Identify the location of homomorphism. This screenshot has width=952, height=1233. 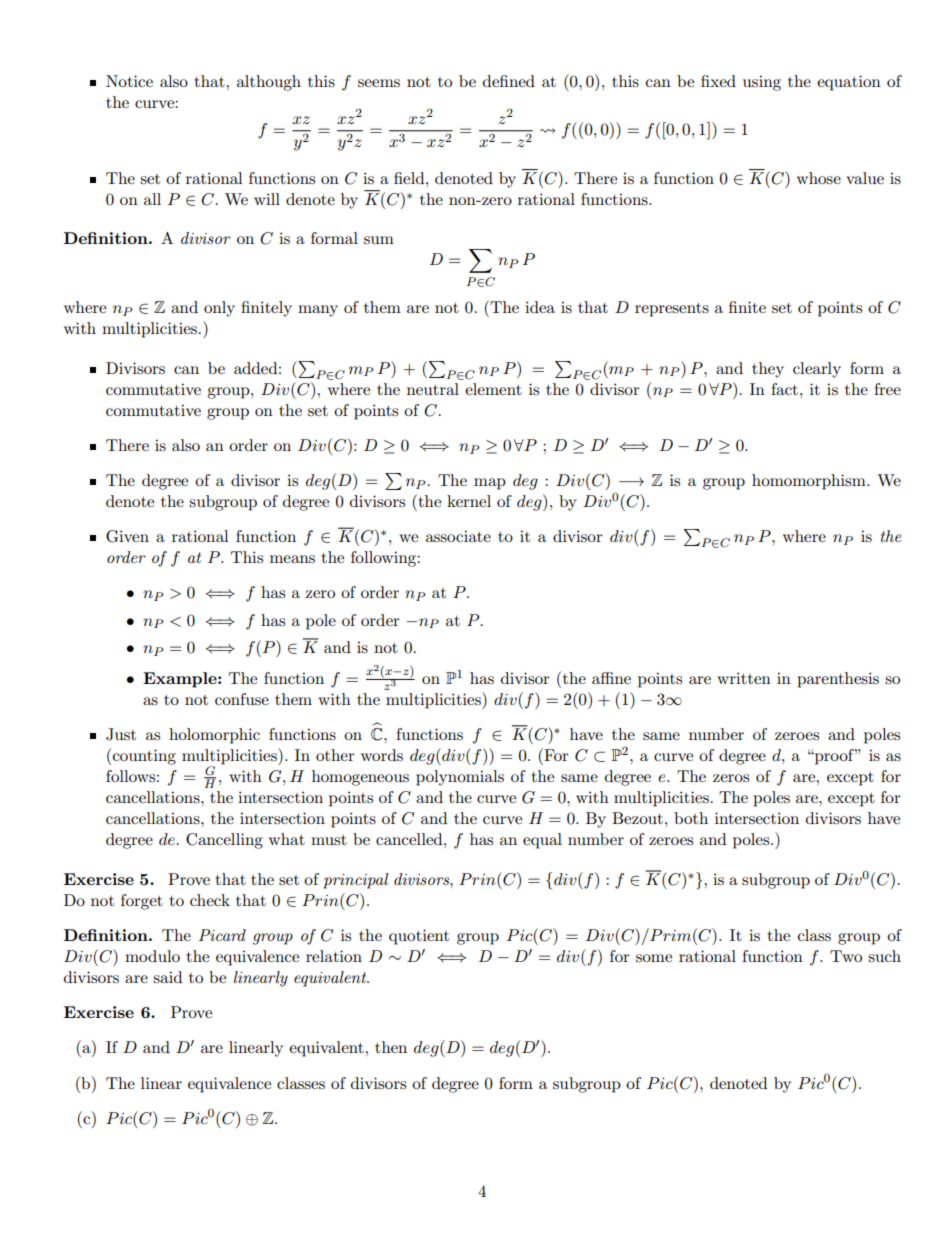
(810, 482).
